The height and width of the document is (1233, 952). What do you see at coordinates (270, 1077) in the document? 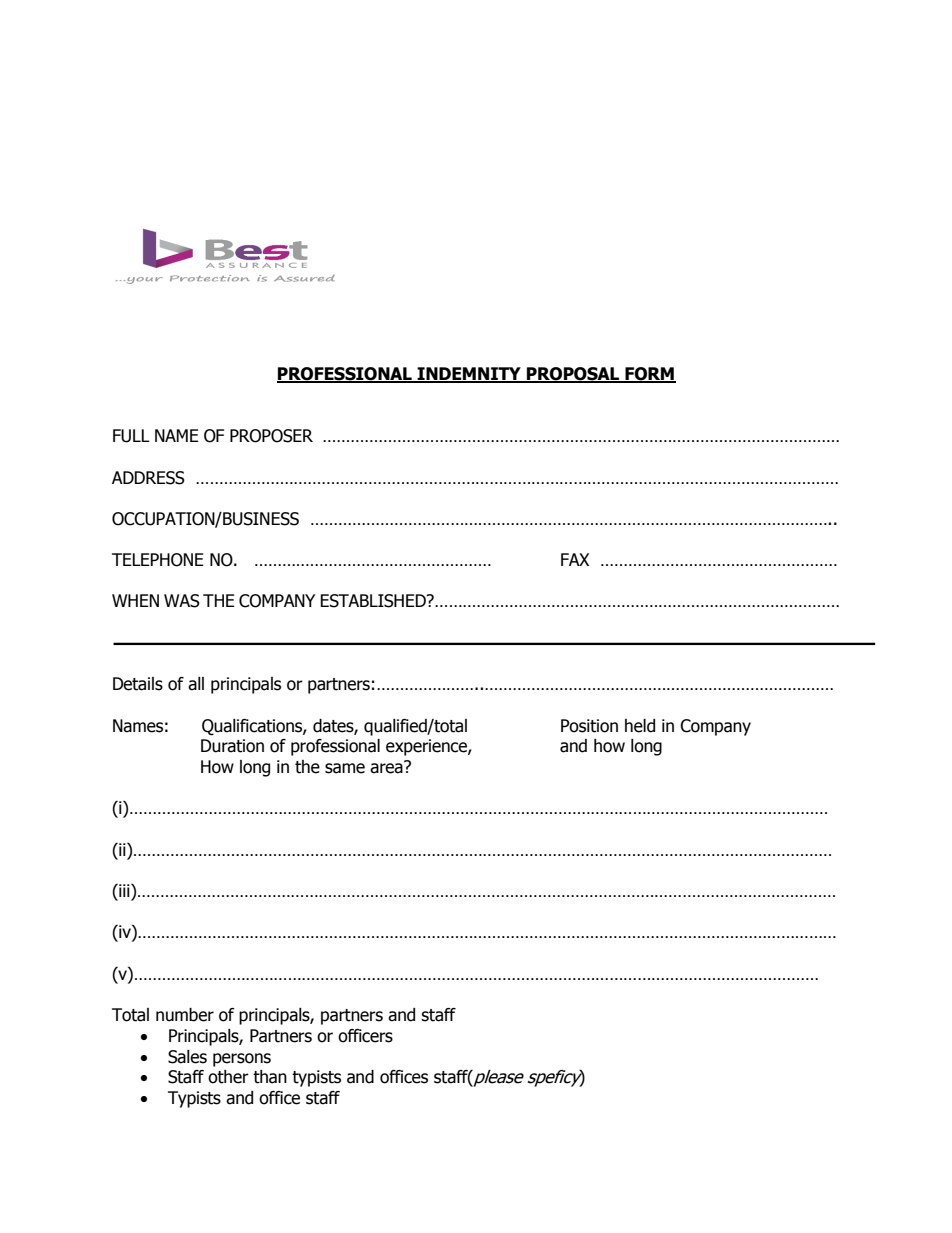
I see `than` at bounding box center [270, 1077].
